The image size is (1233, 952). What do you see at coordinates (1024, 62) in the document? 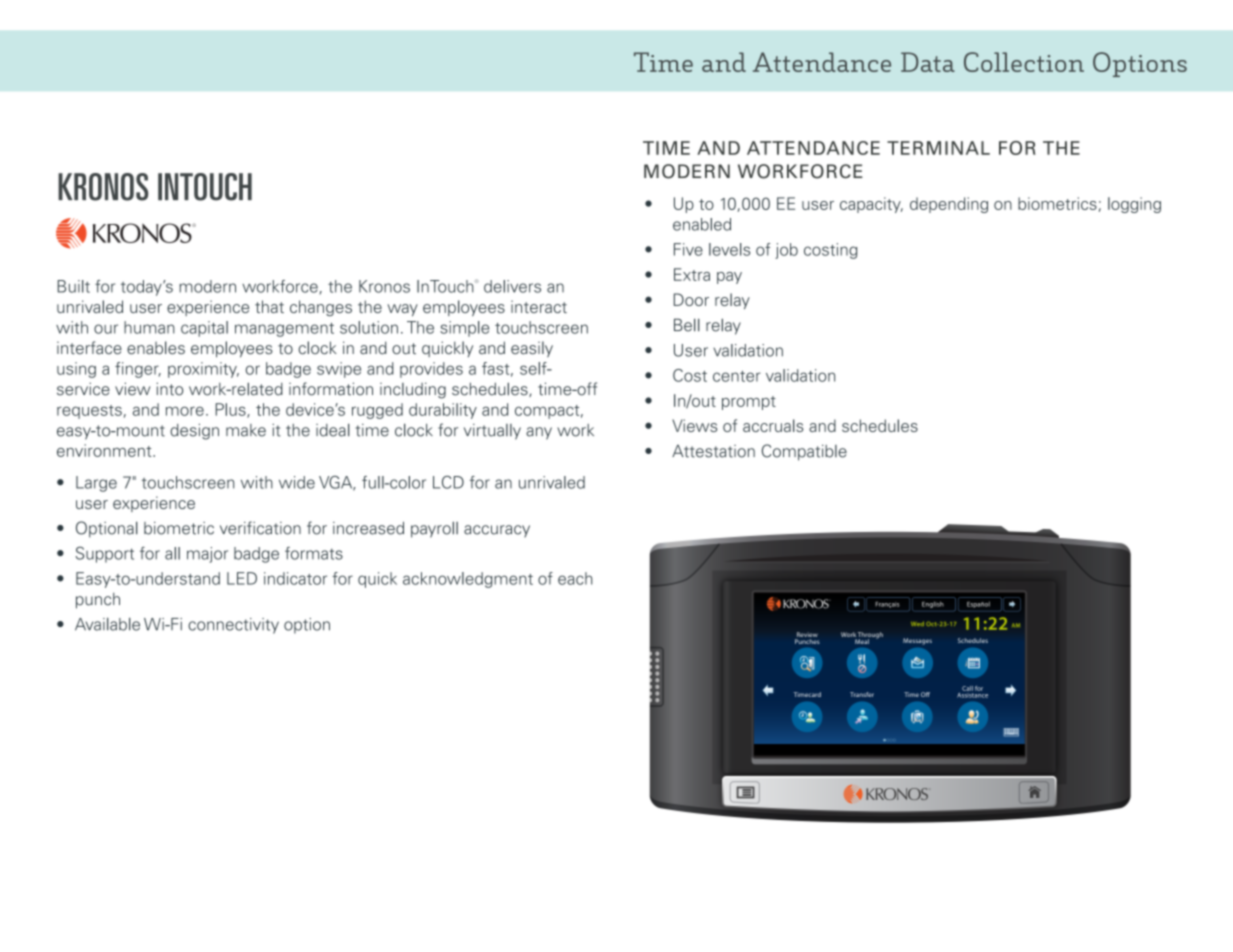
I see `Collection` at bounding box center [1024, 62].
